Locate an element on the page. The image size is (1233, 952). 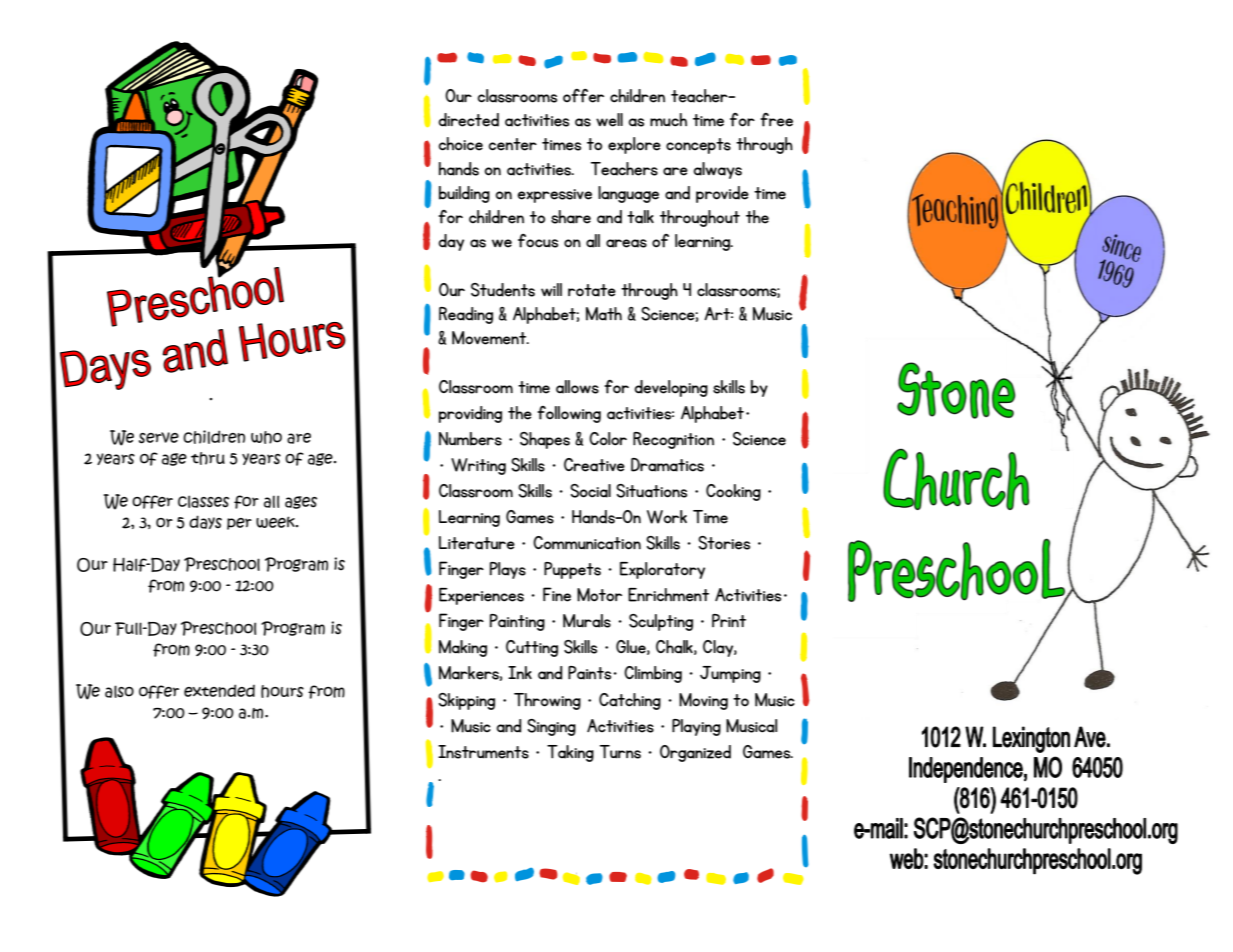
Experiences is located at coordinates (481, 596).
